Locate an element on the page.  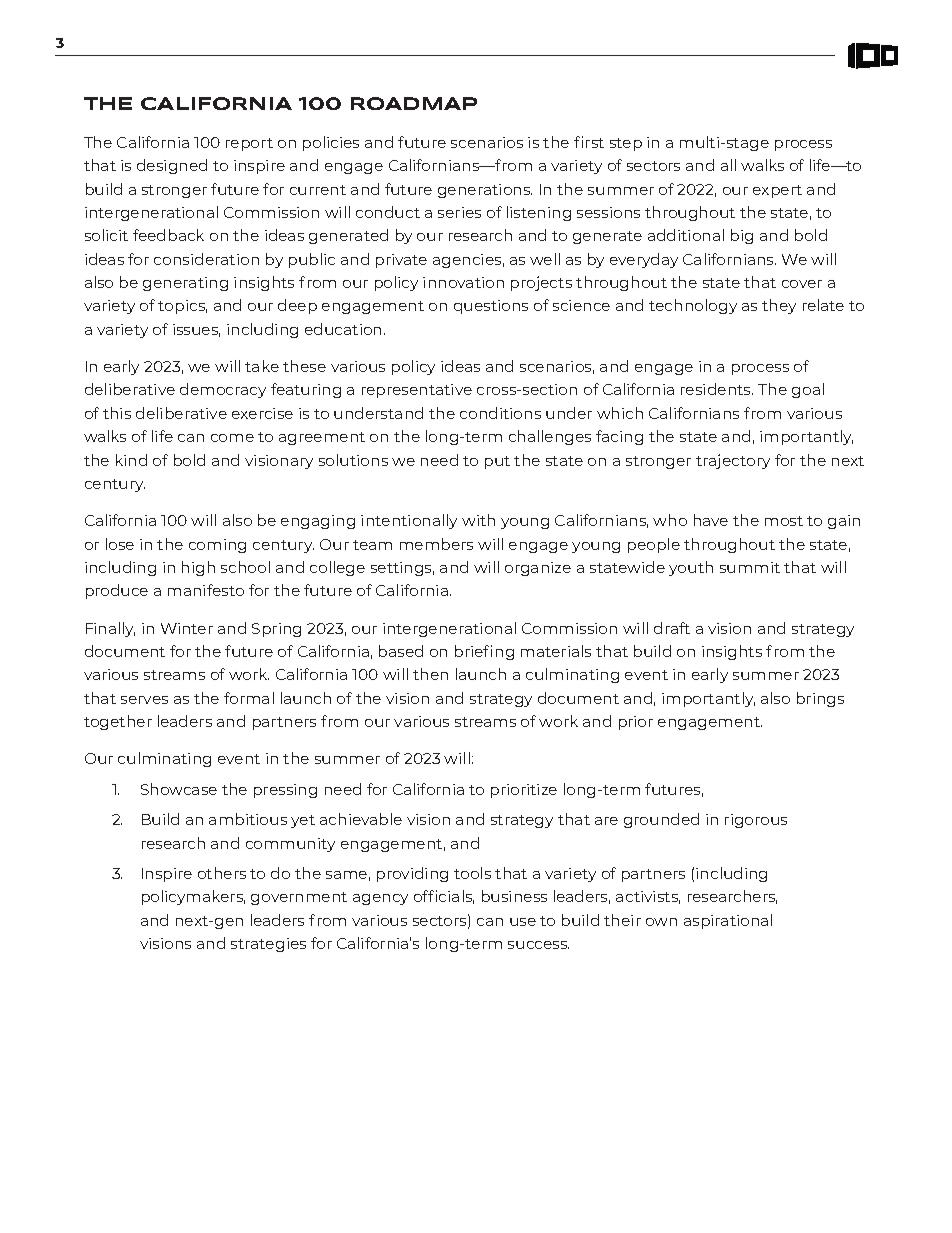
with is located at coordinates (478, 520).
